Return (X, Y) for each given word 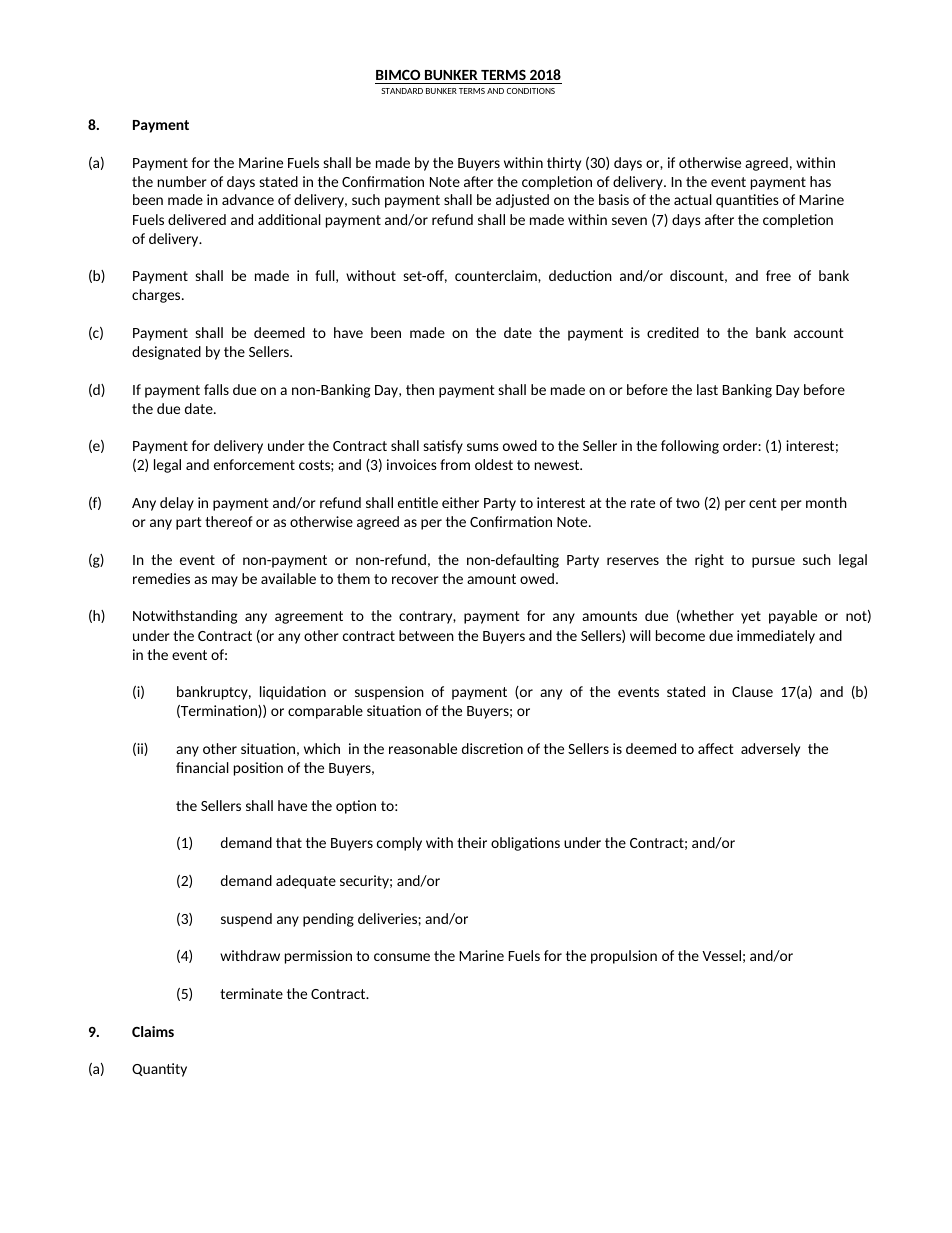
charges (157, 296)
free (778, 275)
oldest (494, 464)
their (472, 842)
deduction (580, 275)
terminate (251, 993)
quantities (747, 201)
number (182, 181)
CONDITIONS (531, 91)
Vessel (721, 955)
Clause (752, 691)
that (289, 842)
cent (763, 503)
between (426, 635)
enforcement (254, 464)
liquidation (293, 693)
